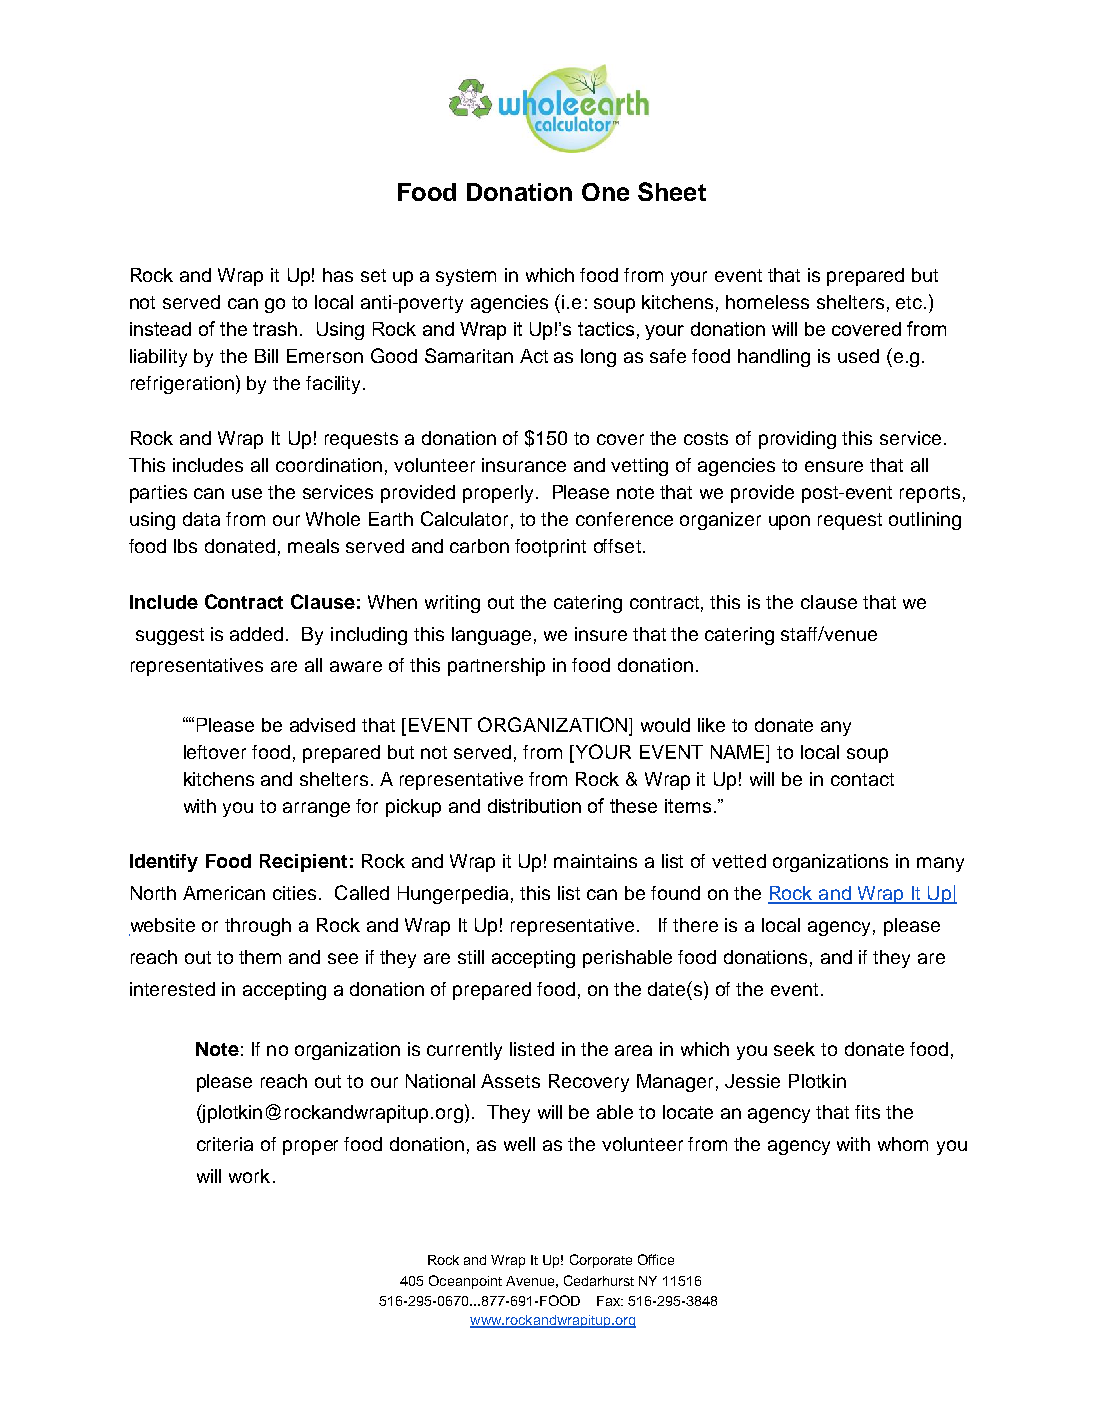  Describe the element at coordinates (185, 546) in the page. I see `lbs` at that location.
